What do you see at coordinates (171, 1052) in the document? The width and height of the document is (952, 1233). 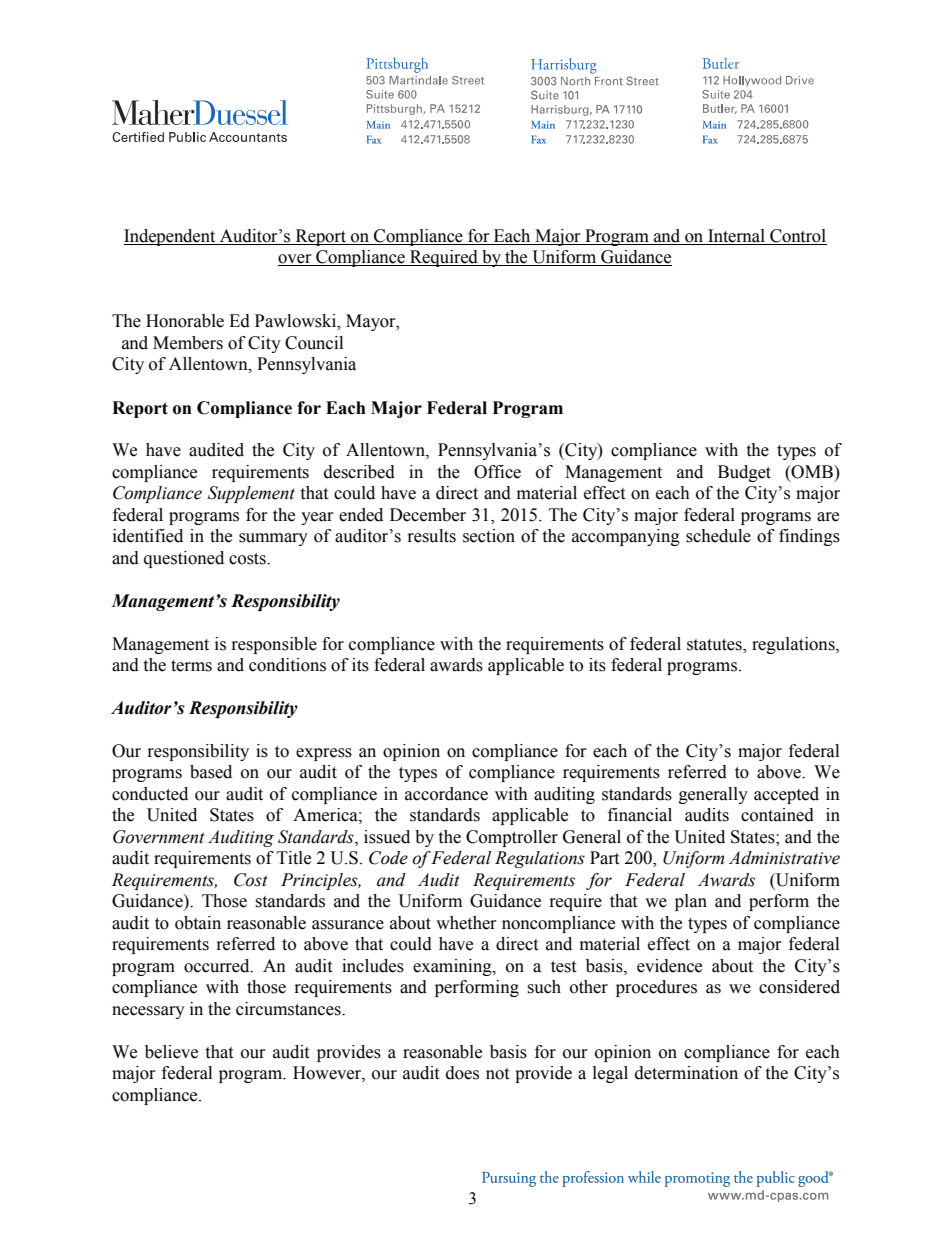 I see `believe` at bounding box center [171, 1052].
